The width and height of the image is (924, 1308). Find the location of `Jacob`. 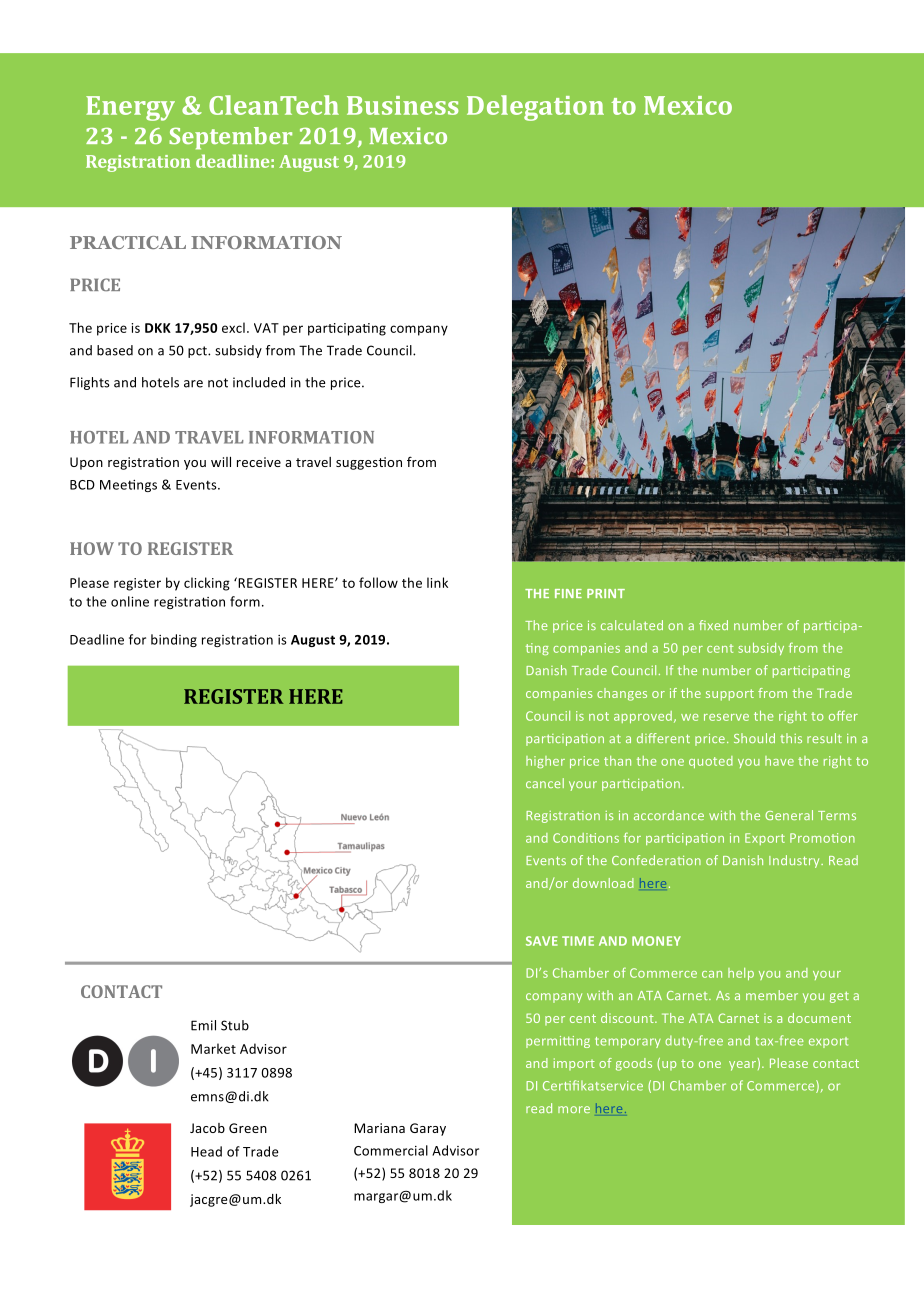

Jacob is located at coordinates (207, 1128).
